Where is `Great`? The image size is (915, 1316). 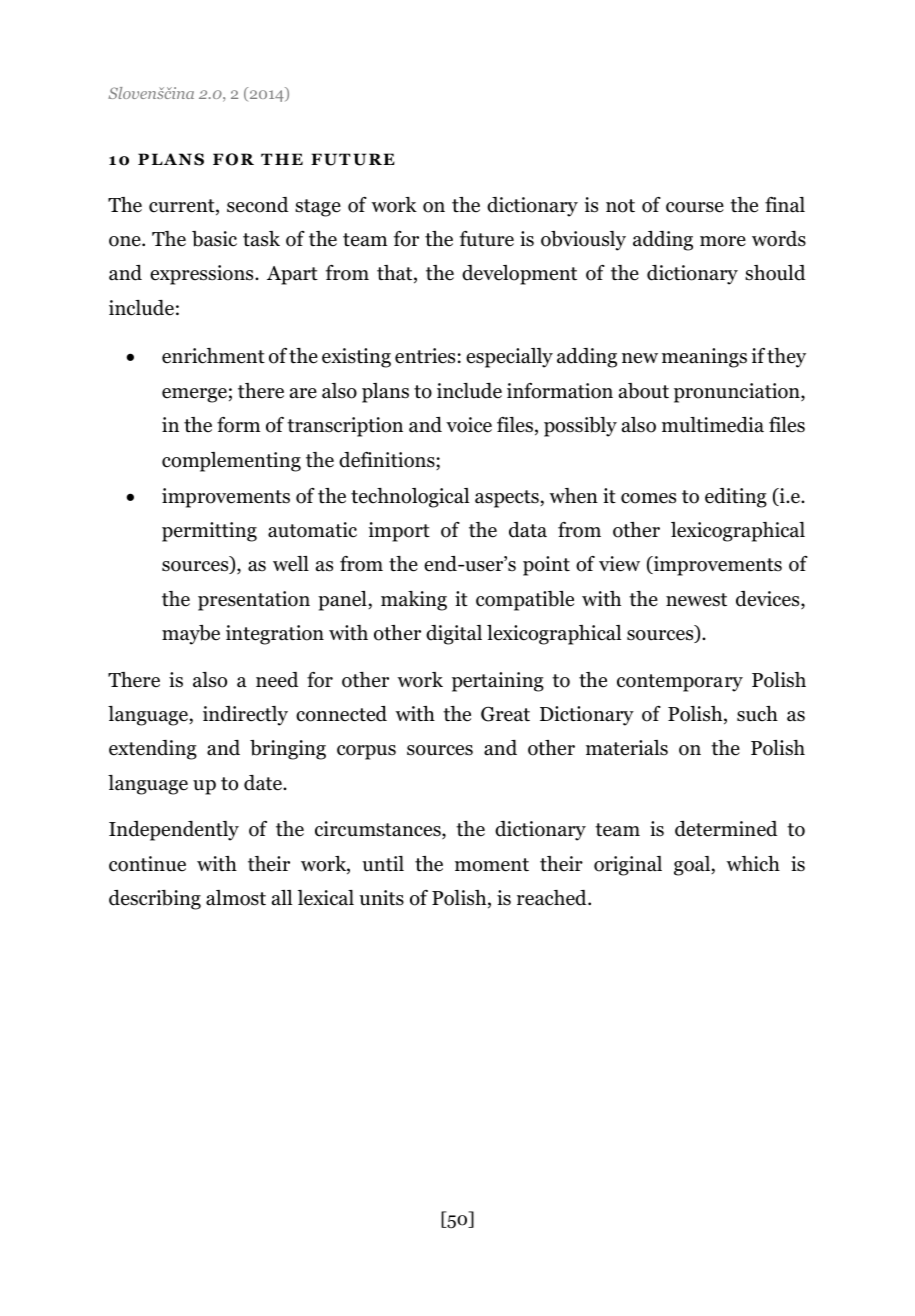 Great is located at coordinates (505, 714).
